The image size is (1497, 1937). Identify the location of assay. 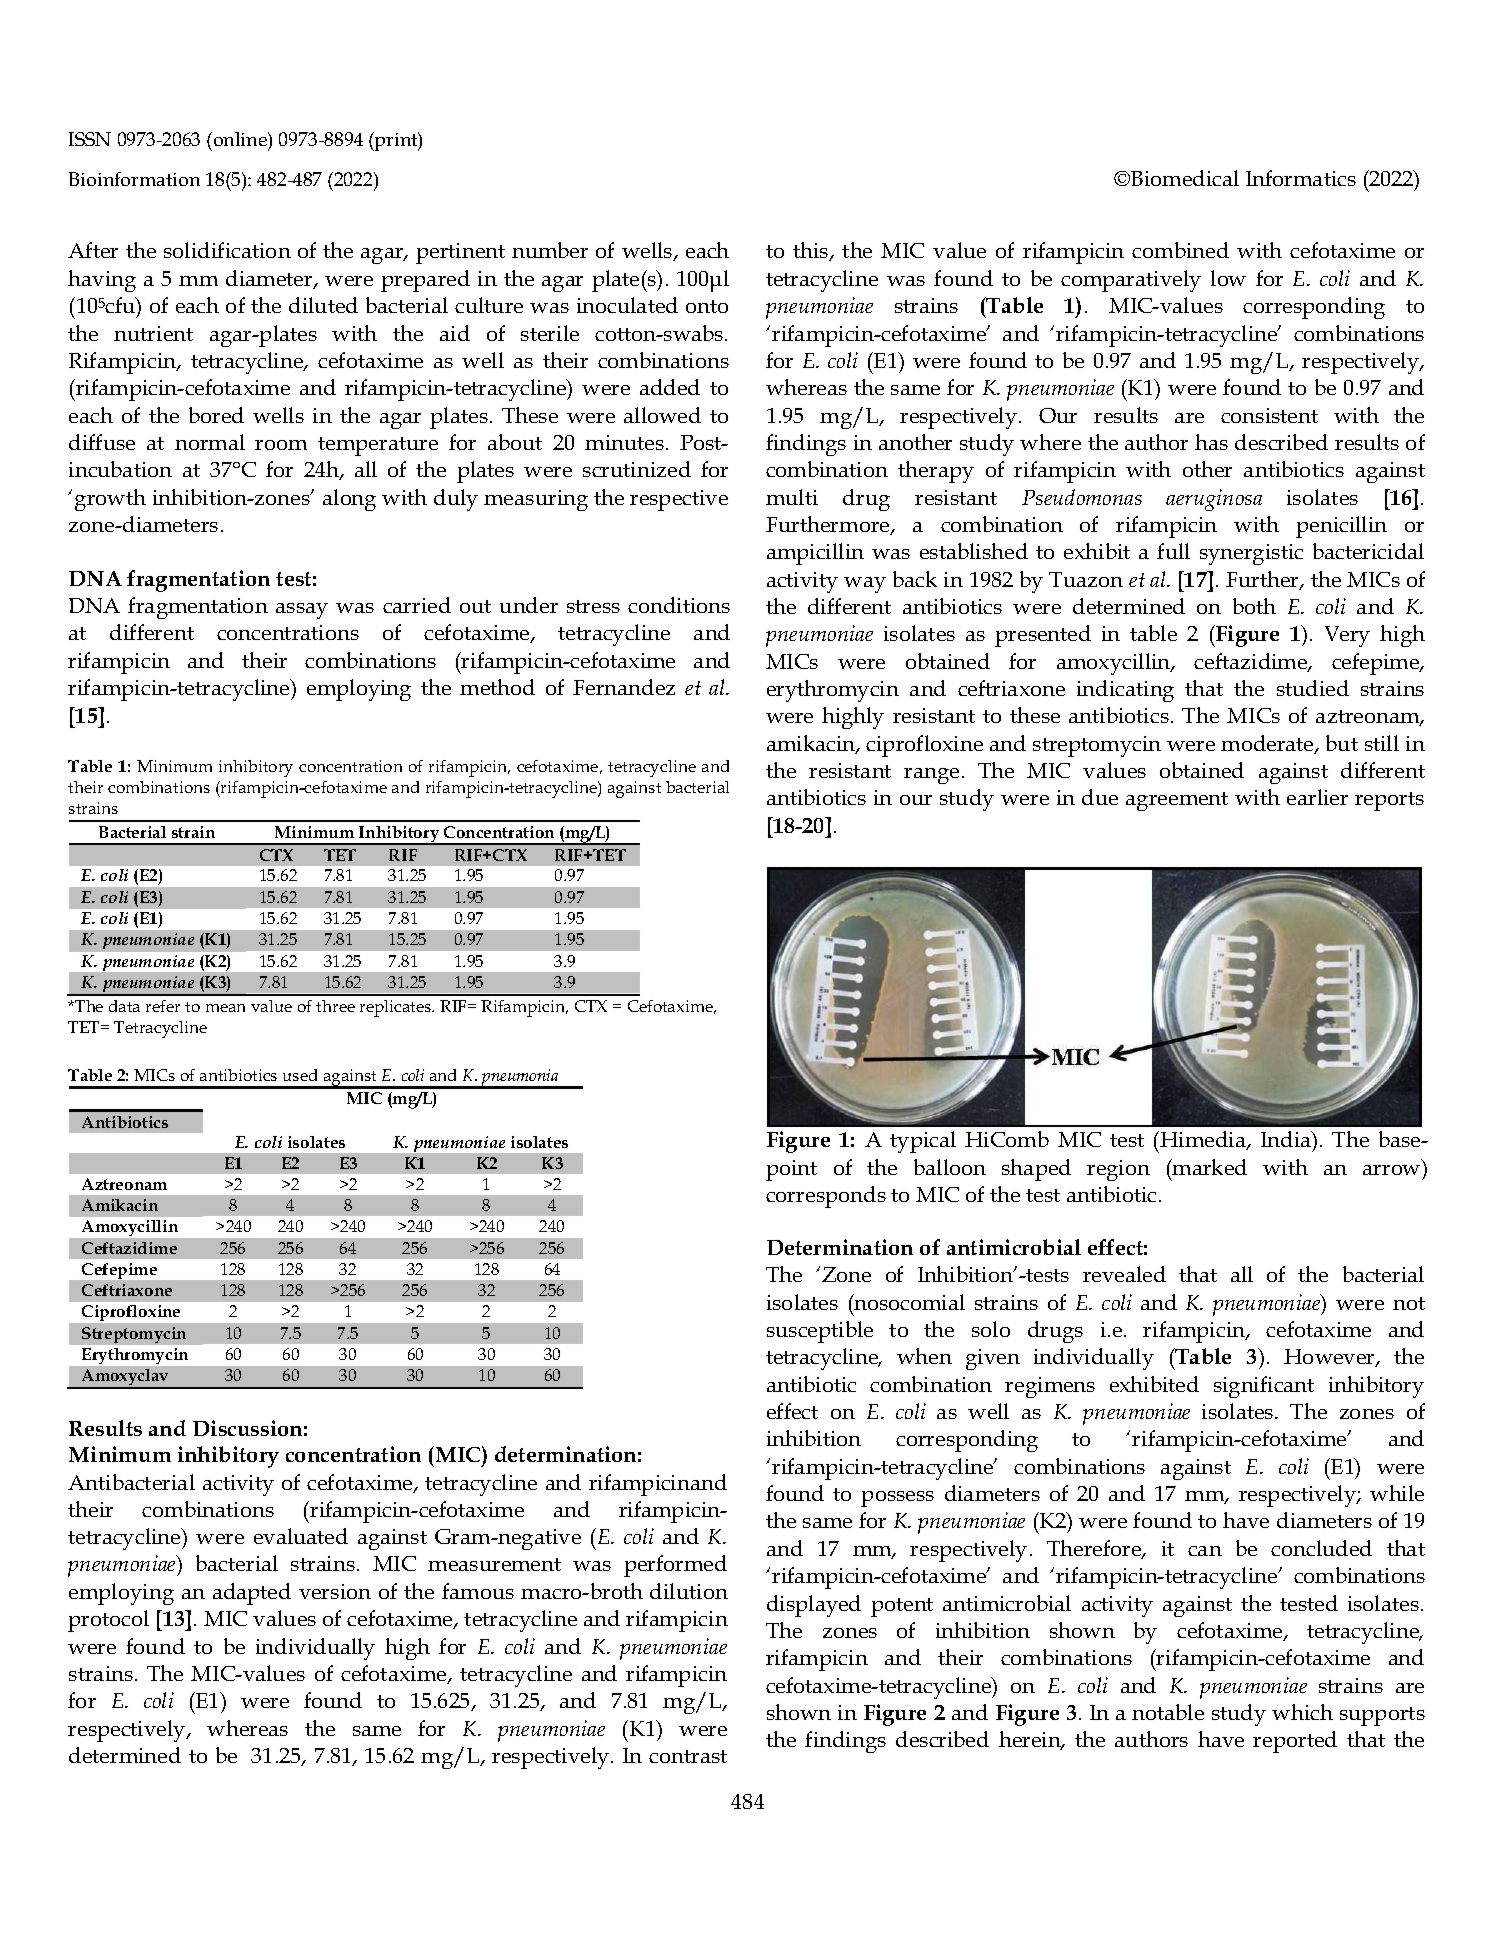
(302, 611).
